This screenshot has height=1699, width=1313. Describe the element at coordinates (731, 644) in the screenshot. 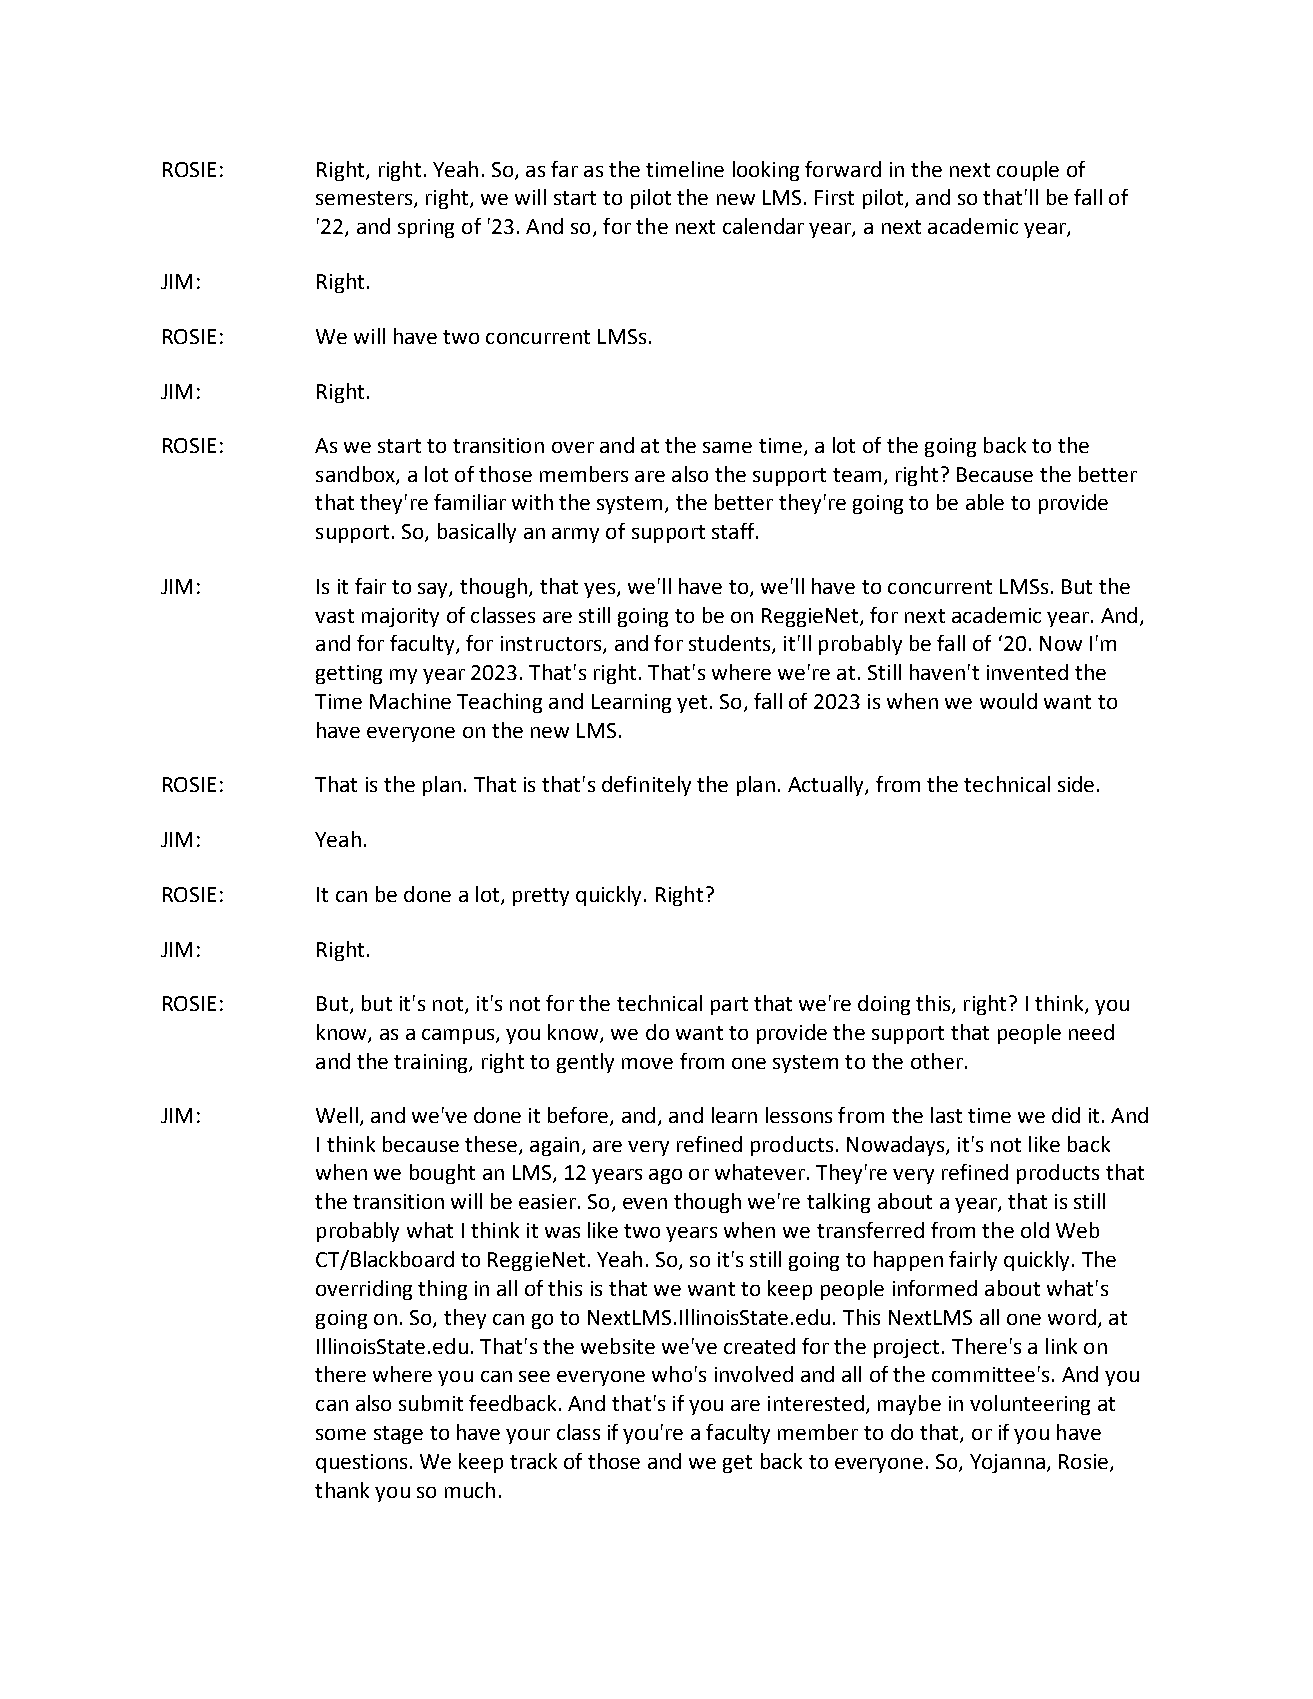

I see `students` at that location.
